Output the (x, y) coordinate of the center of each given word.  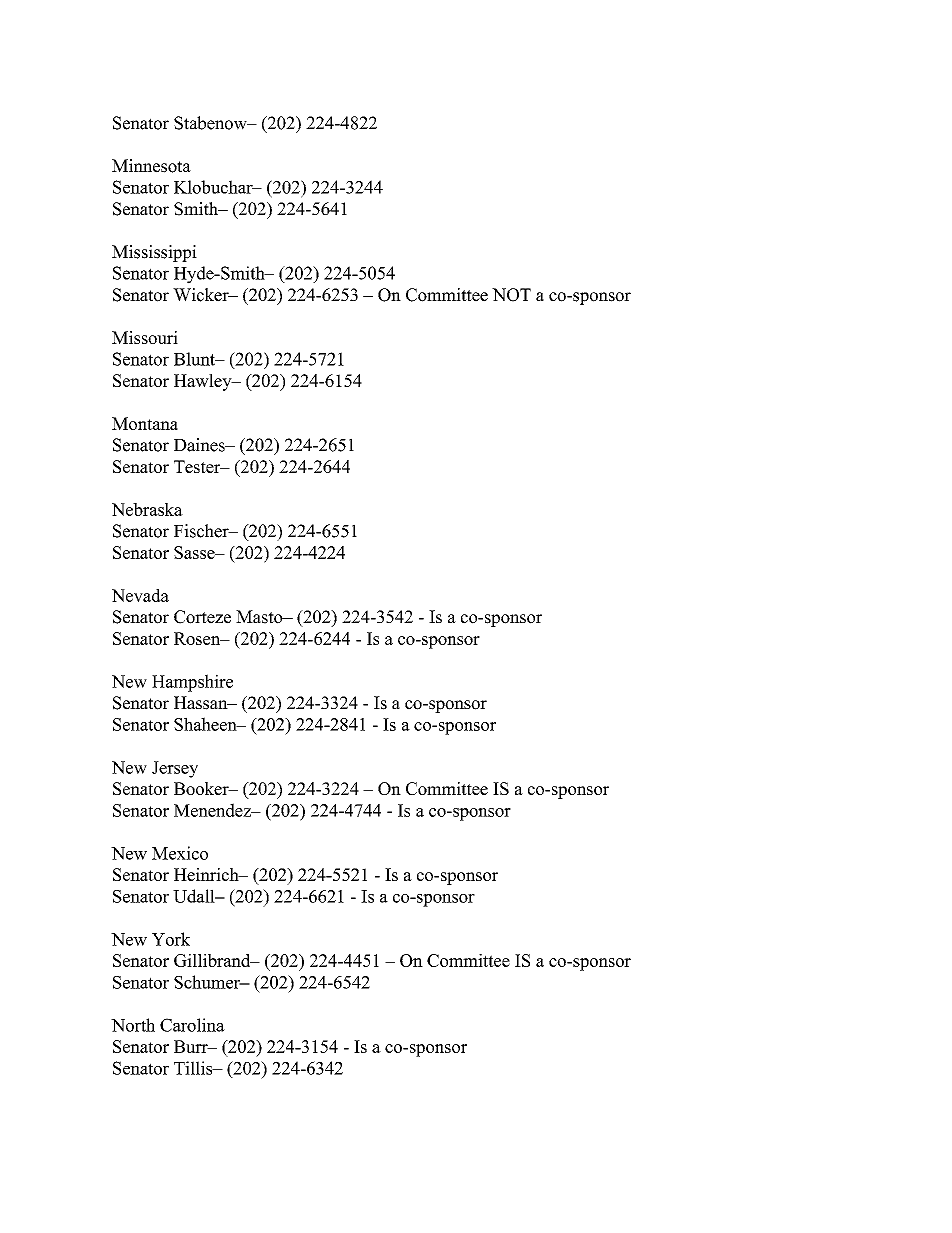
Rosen (198, 638)
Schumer (208, 982)
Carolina (192, 1025)
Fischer (202, 531)
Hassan (202, 703)
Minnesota (151, 166)
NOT (511, 295)
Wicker (202, 295)
